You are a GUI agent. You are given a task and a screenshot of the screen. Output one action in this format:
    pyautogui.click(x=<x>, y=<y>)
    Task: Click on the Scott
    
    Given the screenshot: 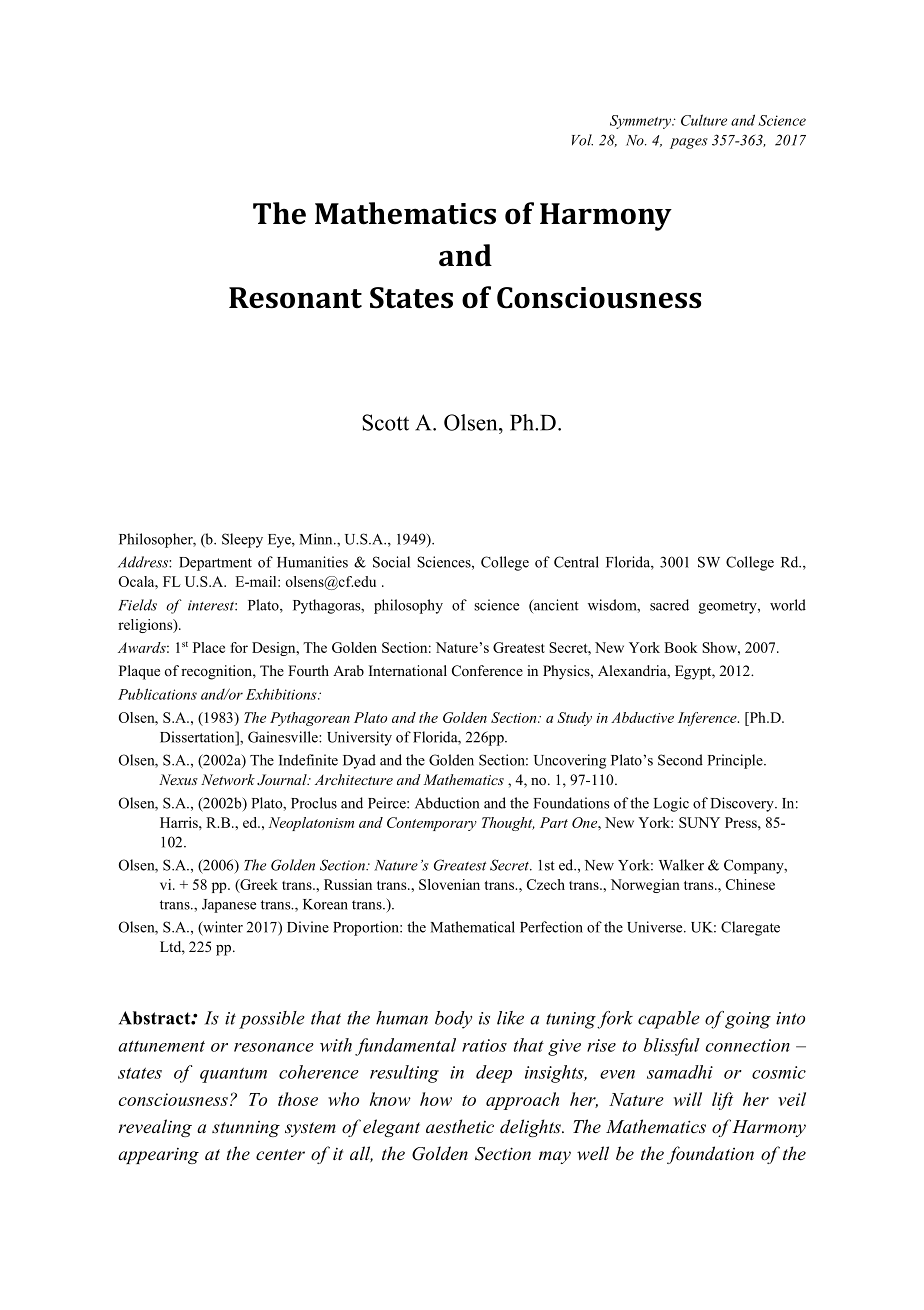 What is the action you would take?
    pyautogui.click(x=385, y=422)
